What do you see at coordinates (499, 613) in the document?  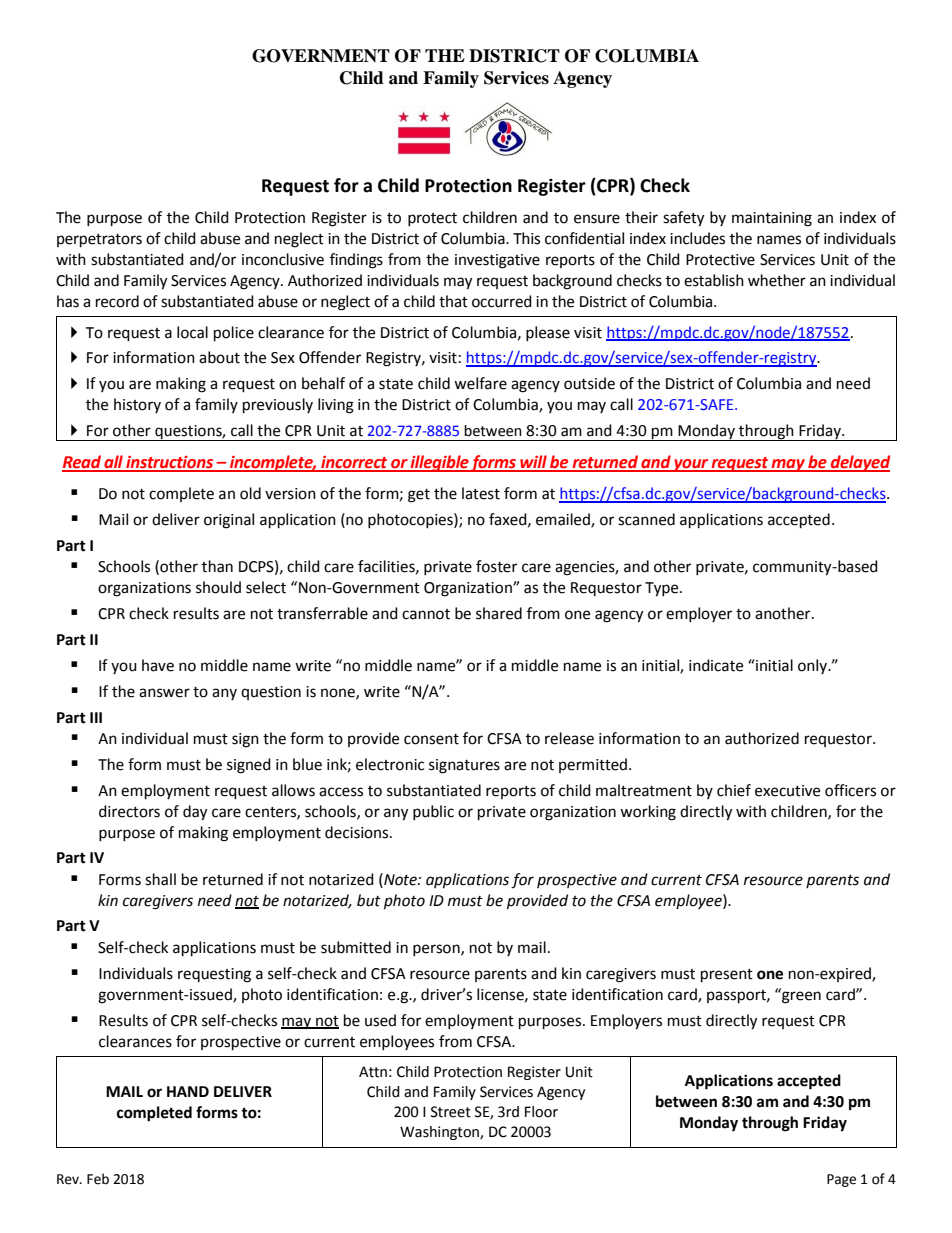 I see `shared` at bounding box center [499, 613].
